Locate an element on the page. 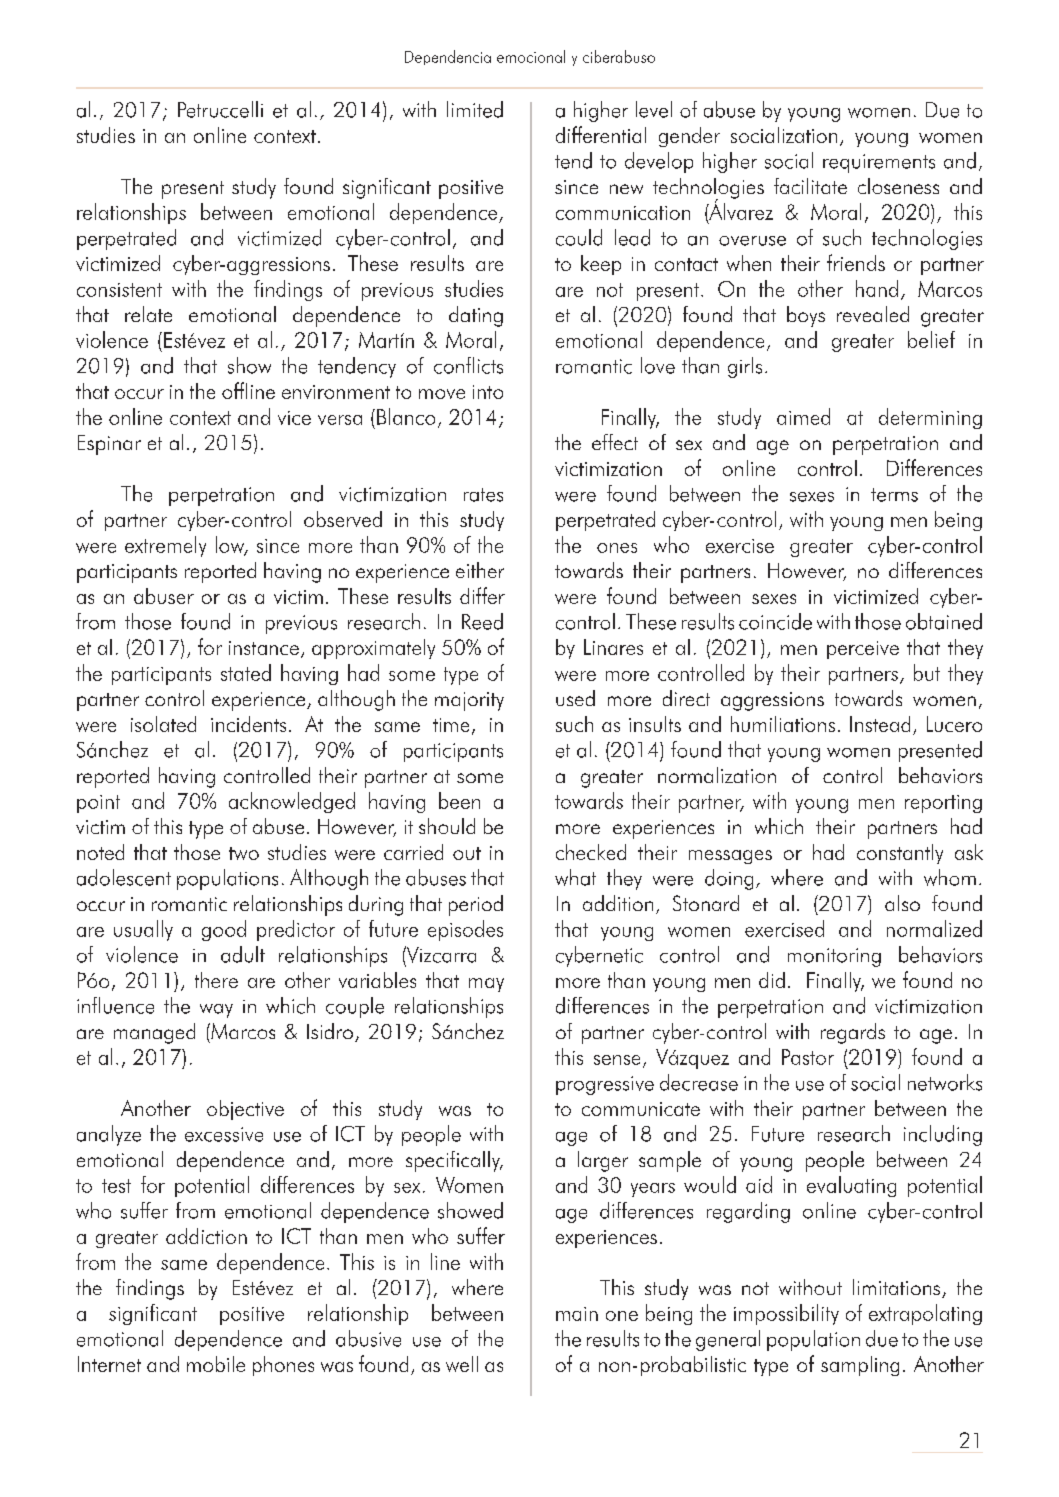  low is located at coordinates (231, 545).
